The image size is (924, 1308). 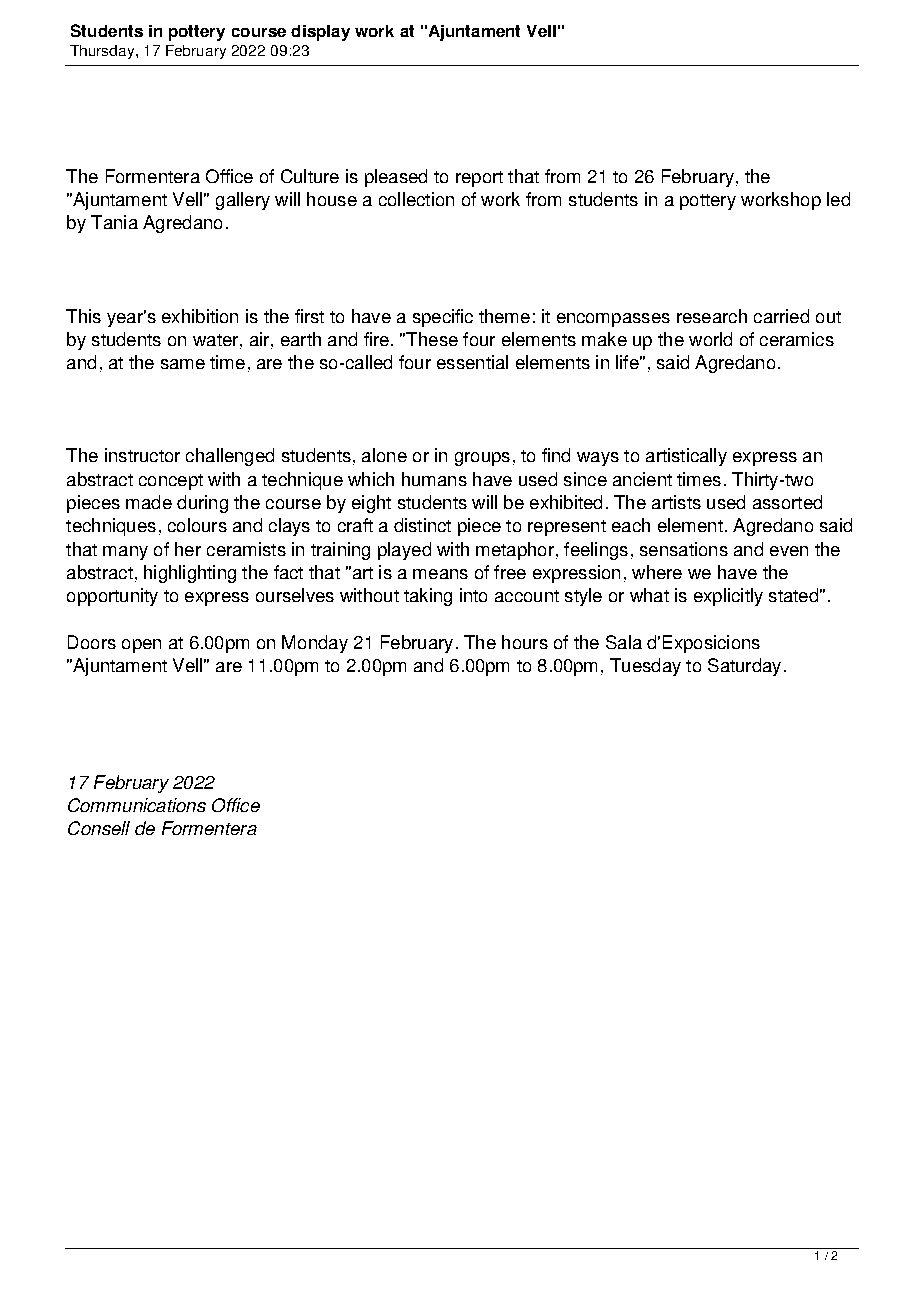 What do you see at coordinates (384, 455) in the screenshot?
I see `alone` at bounding box center [384, 455].
